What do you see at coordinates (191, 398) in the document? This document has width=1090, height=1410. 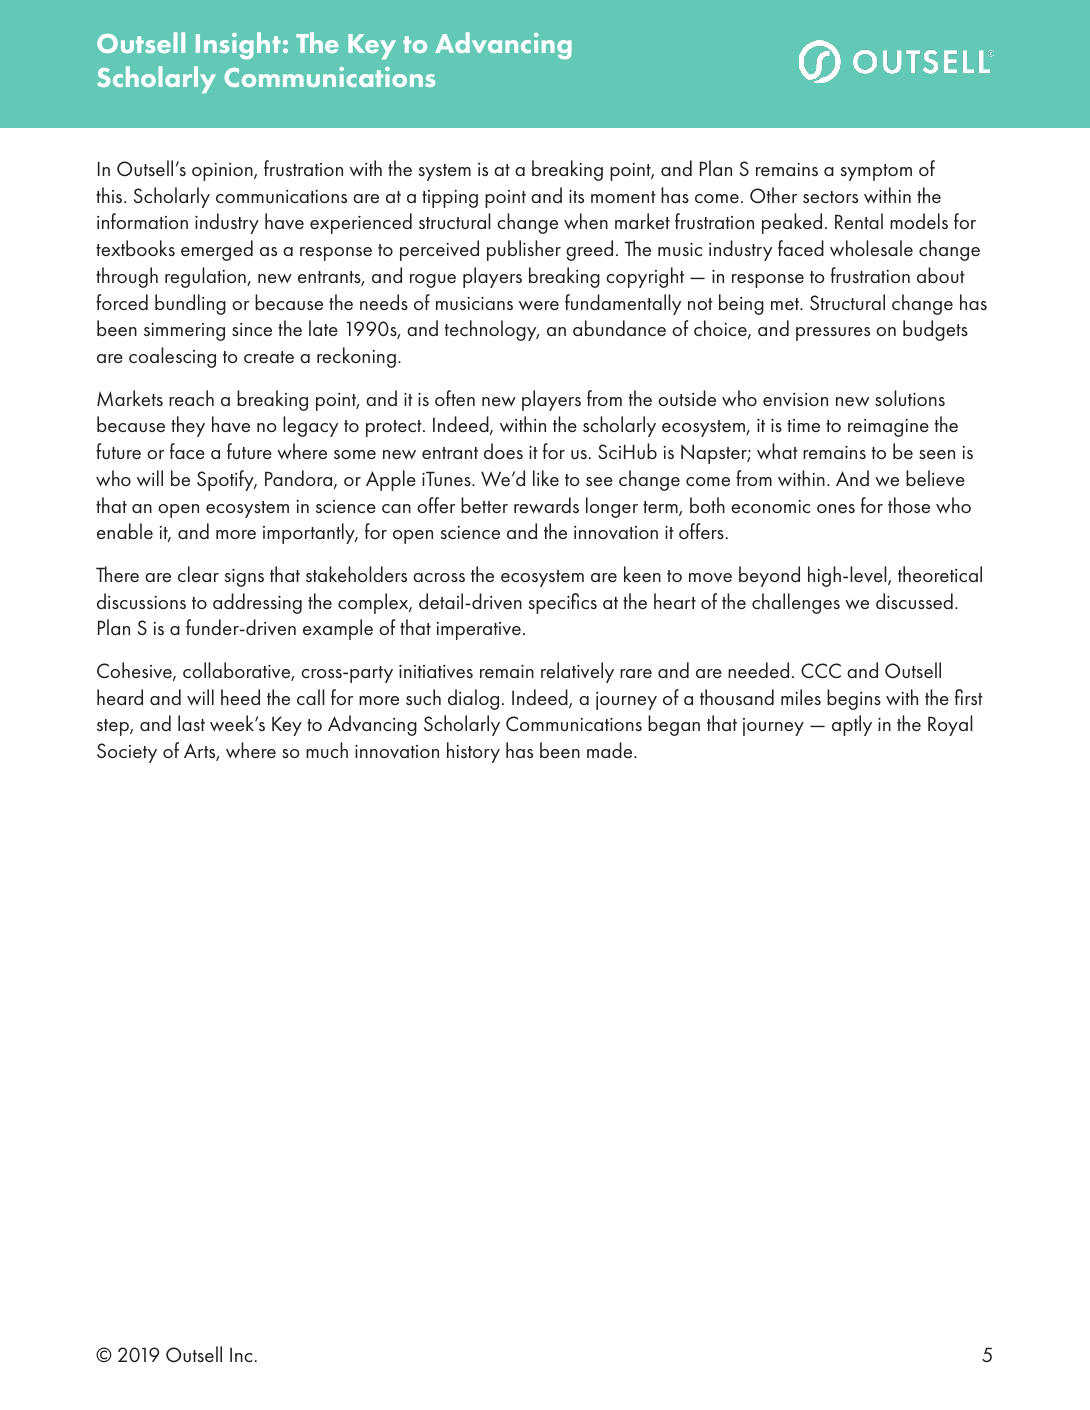 I see `reach` at bounding box center [191, 398].
